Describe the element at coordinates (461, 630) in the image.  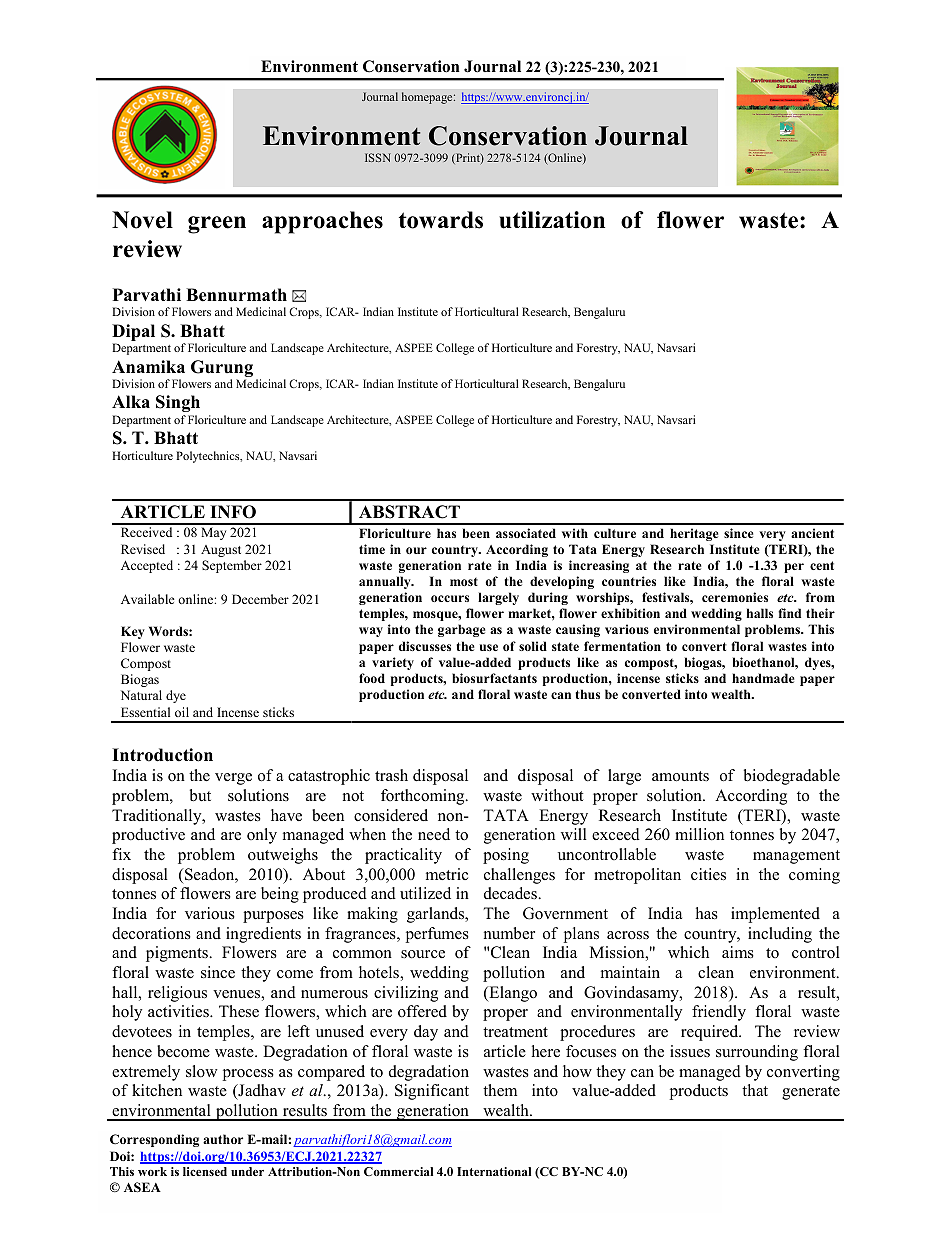
I see `garbage` at that location.
